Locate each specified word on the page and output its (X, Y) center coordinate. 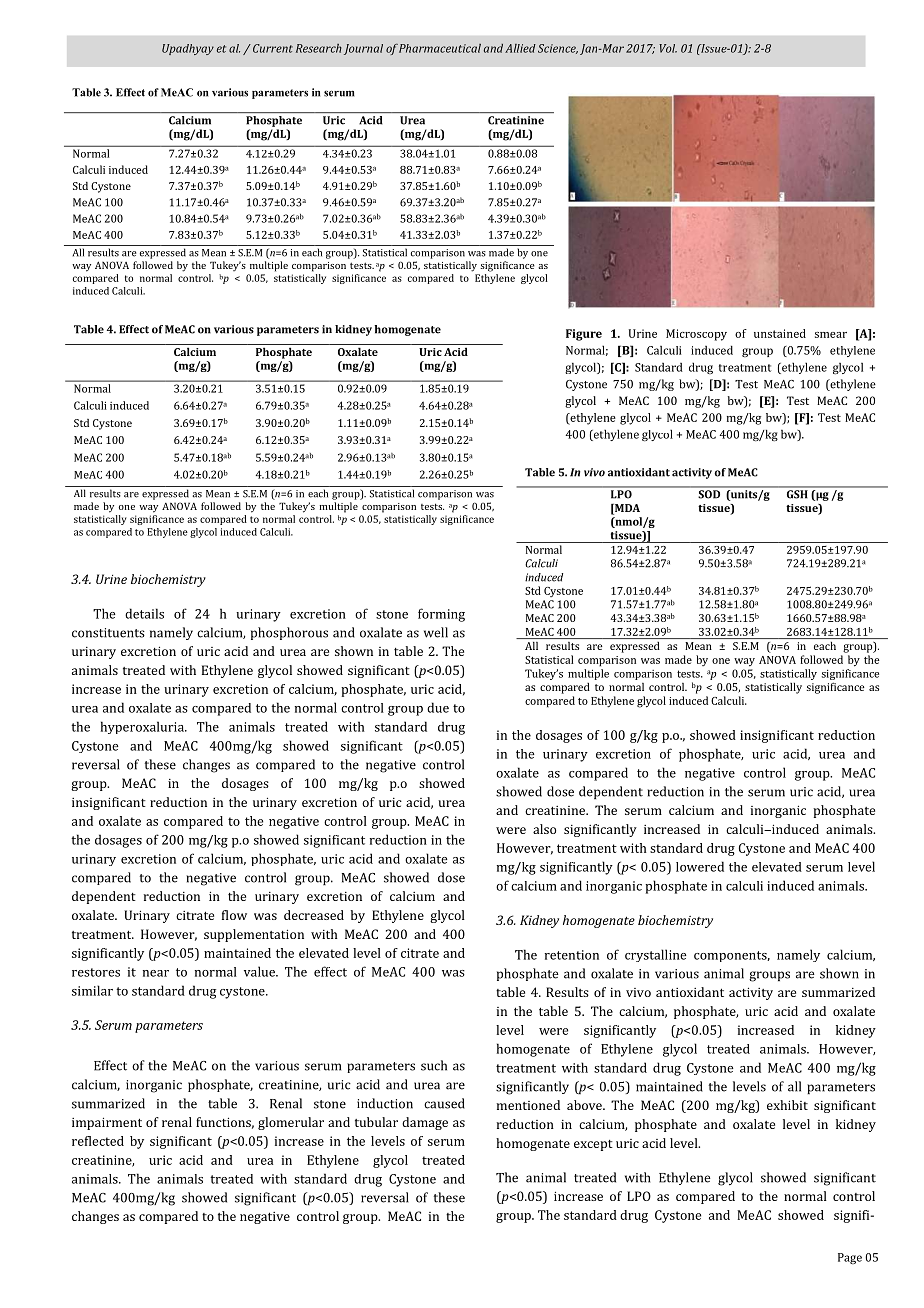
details (144, 613)
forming (441, 615)
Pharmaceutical (440, 48)
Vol (668, 48)
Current (273, 48)
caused (444, 1103)
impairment (107, 1123)
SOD (709, 494)
